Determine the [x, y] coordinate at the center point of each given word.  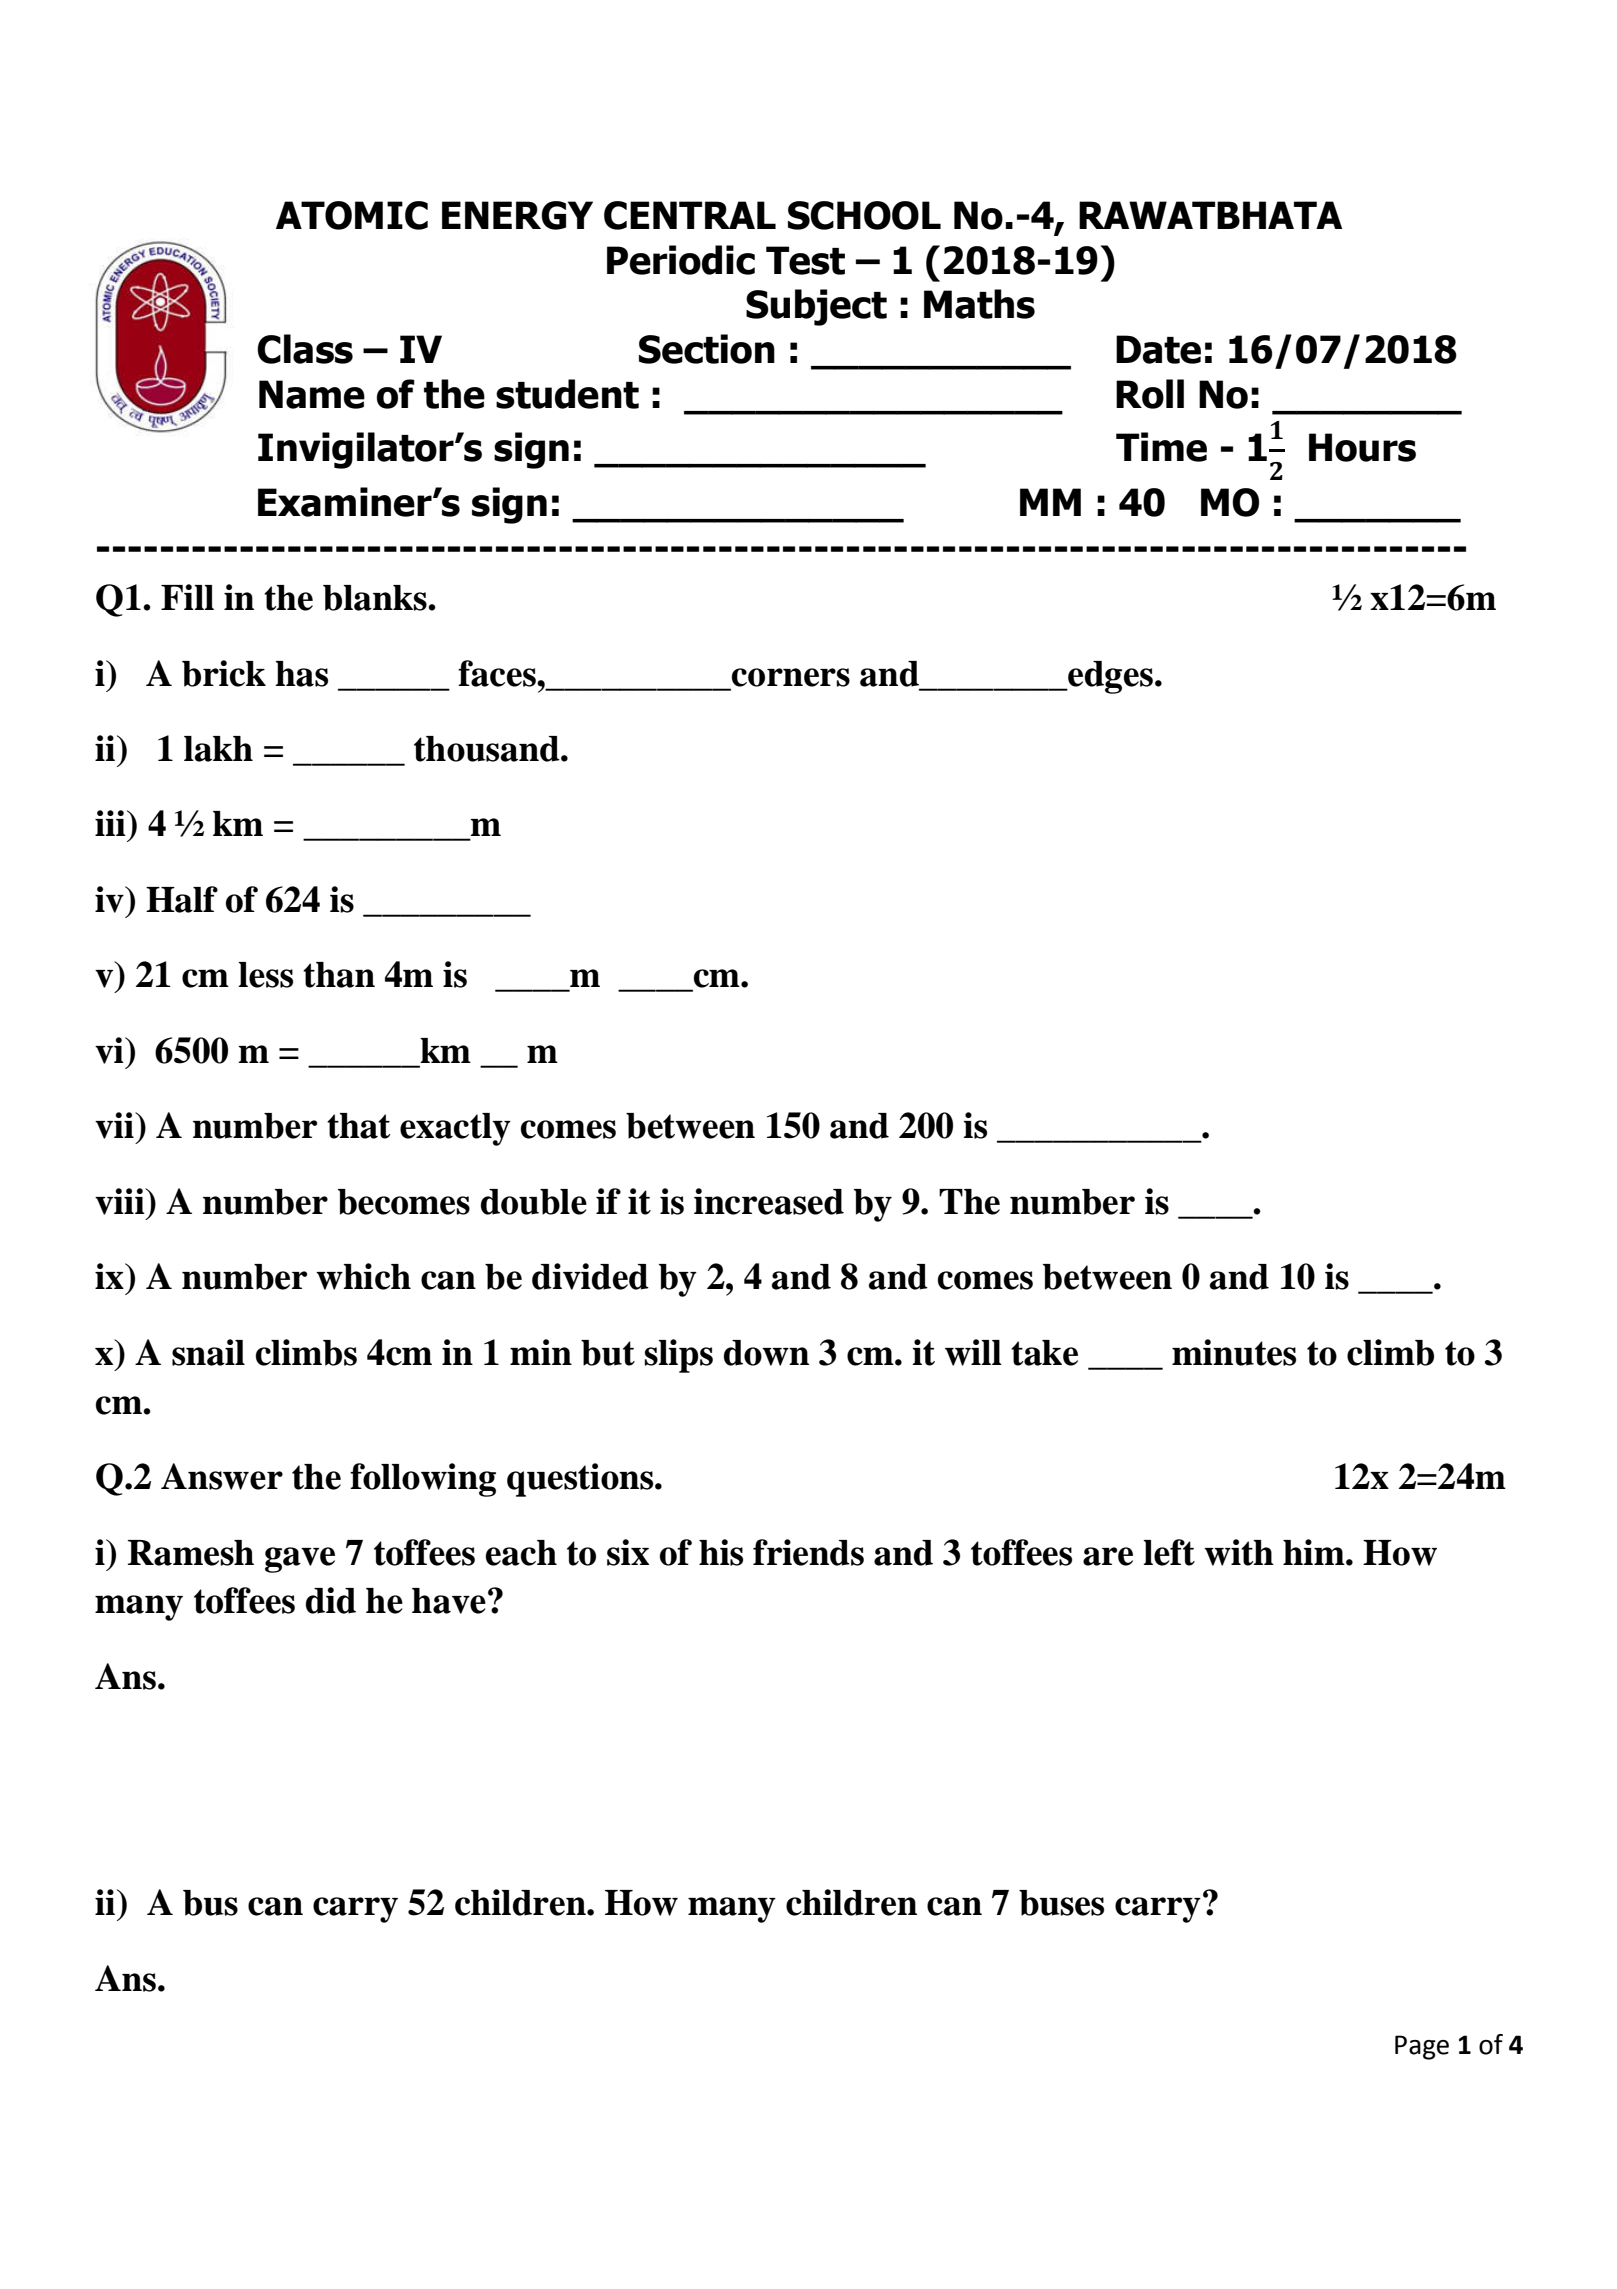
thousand [488, 749]
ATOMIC [352, 215]
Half [182, 899]
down [766, 1353]
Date [1158, 349]
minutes [1234, 1352]
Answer [222, 1476]
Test [805, 260]
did [331, 1600]
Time [1161, 447]
